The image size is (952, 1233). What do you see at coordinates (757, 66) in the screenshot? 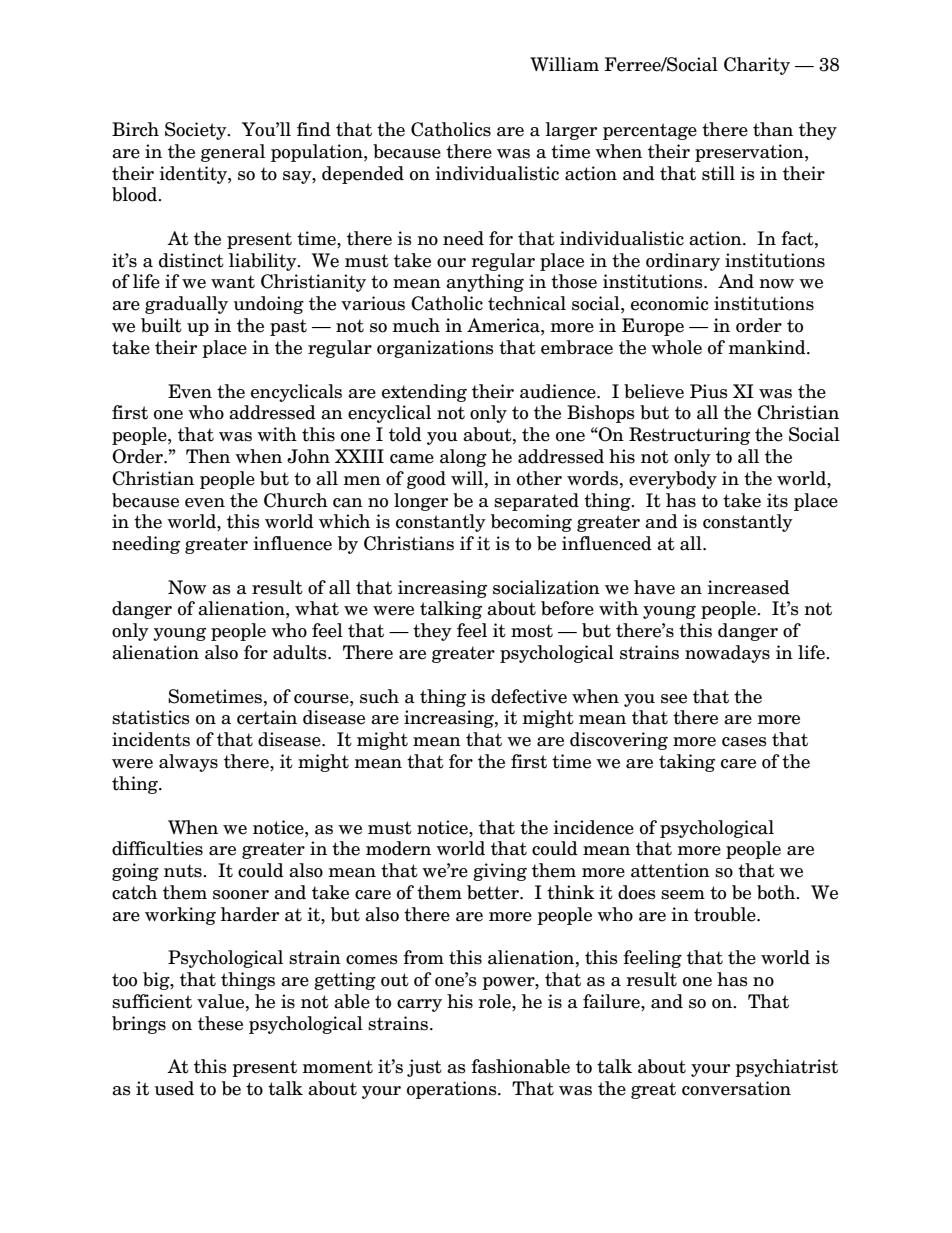
I see `Charity` at bounding box center [757, 66].
